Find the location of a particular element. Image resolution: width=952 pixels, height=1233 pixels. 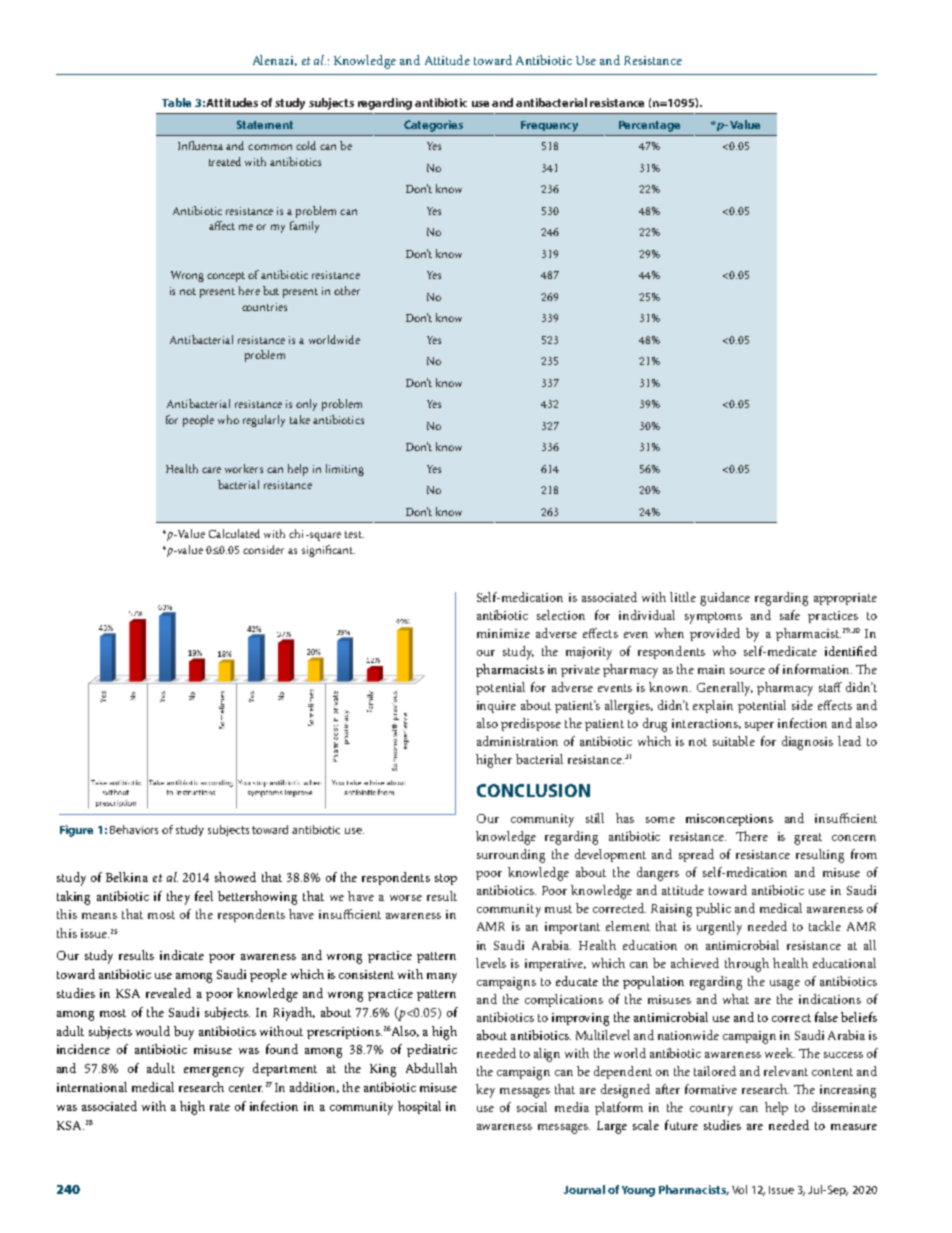

great is located at coordinates (808, 839).
